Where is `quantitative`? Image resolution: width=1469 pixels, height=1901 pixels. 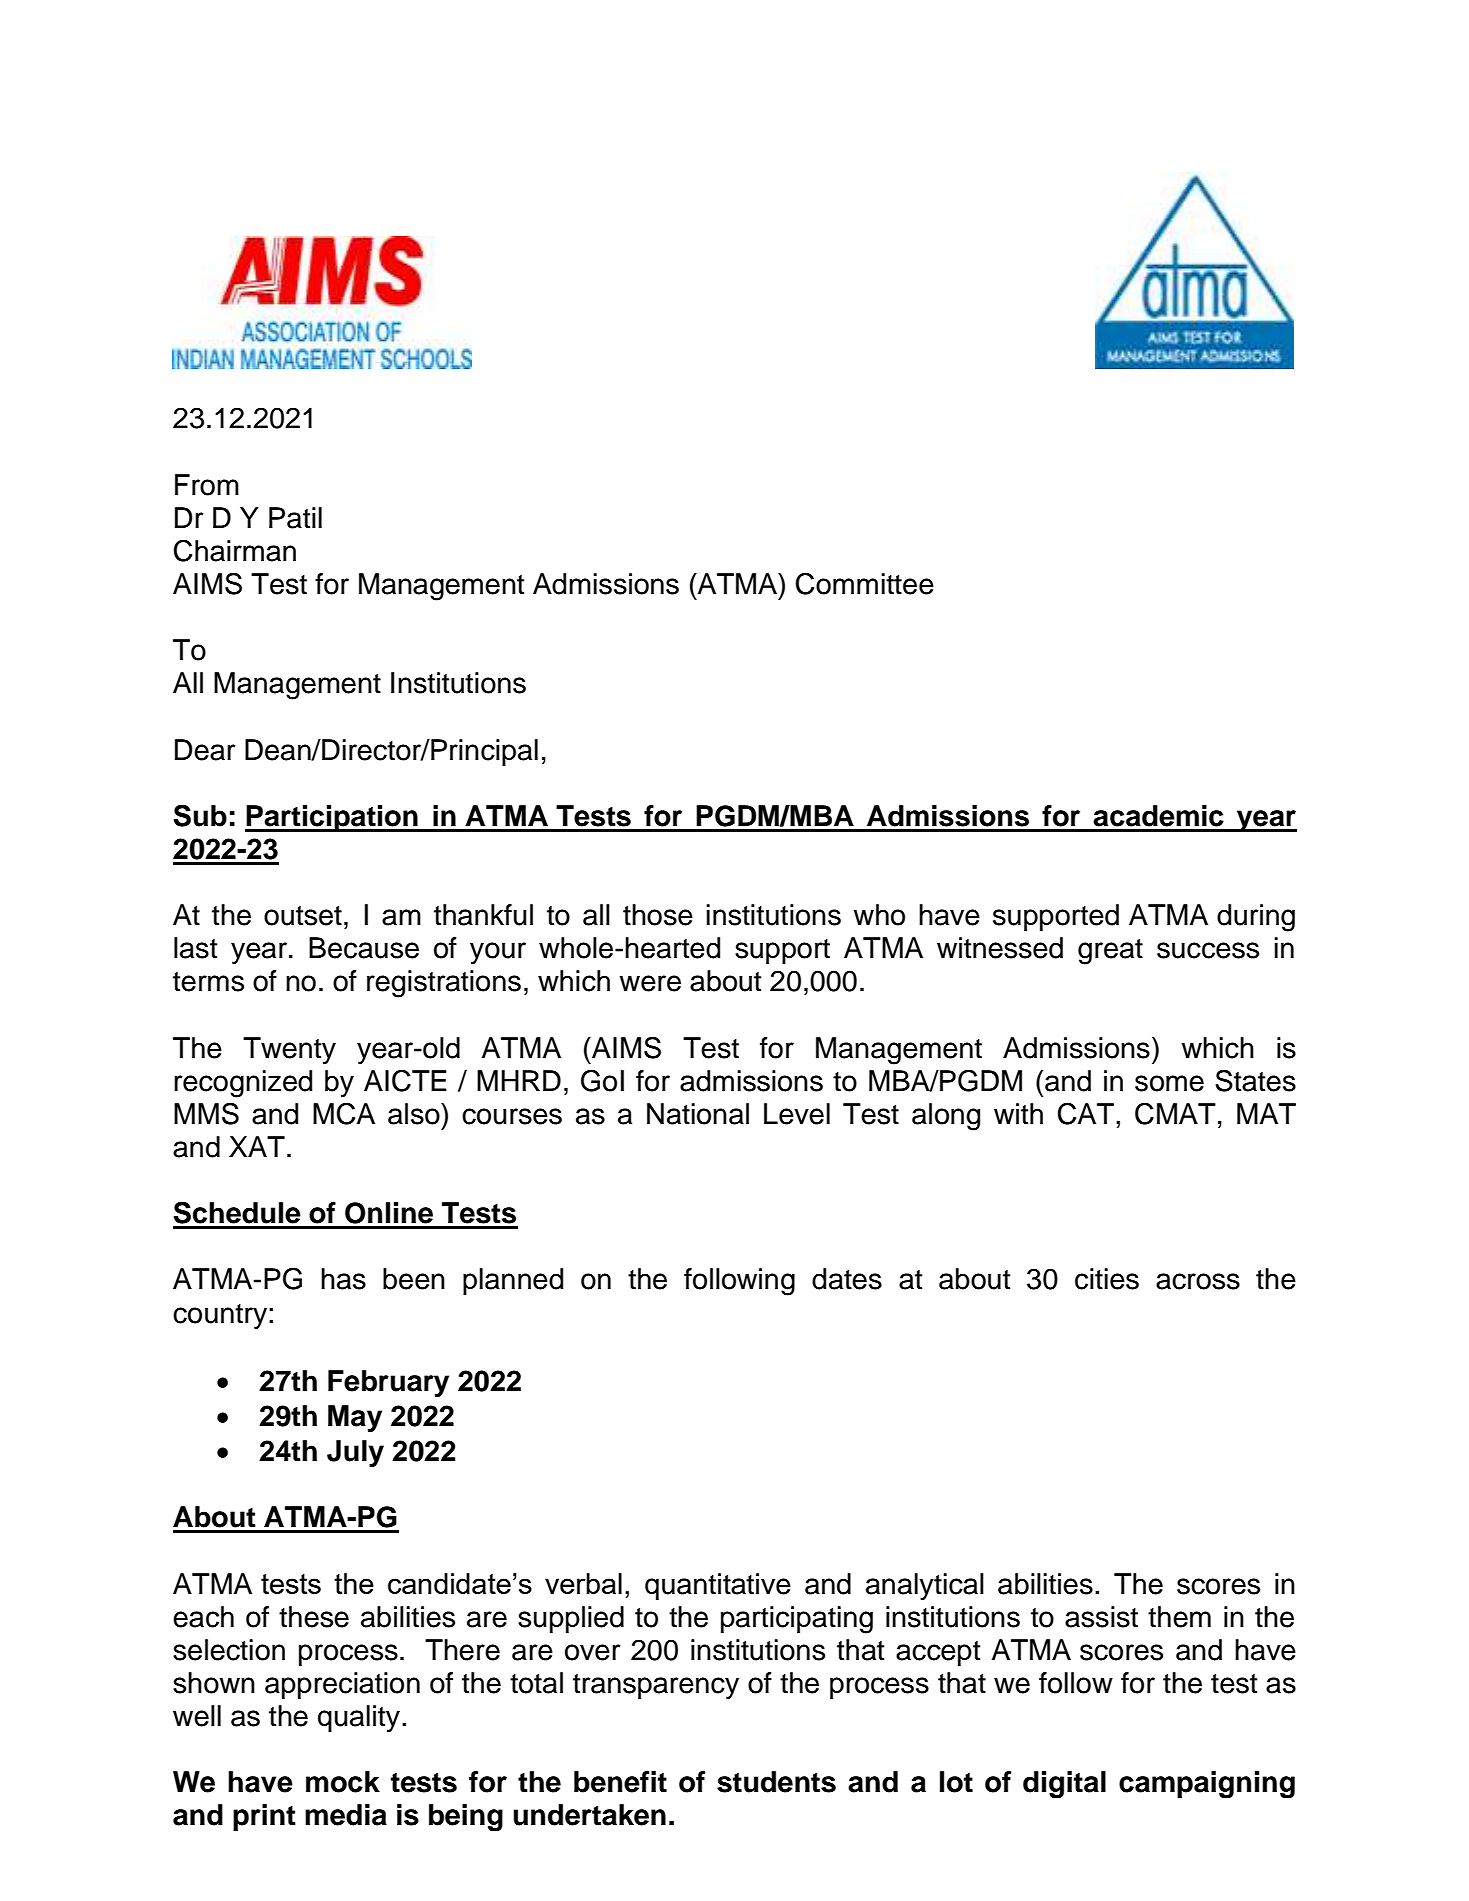 quantitative is located at coordinates (718, 1586).
